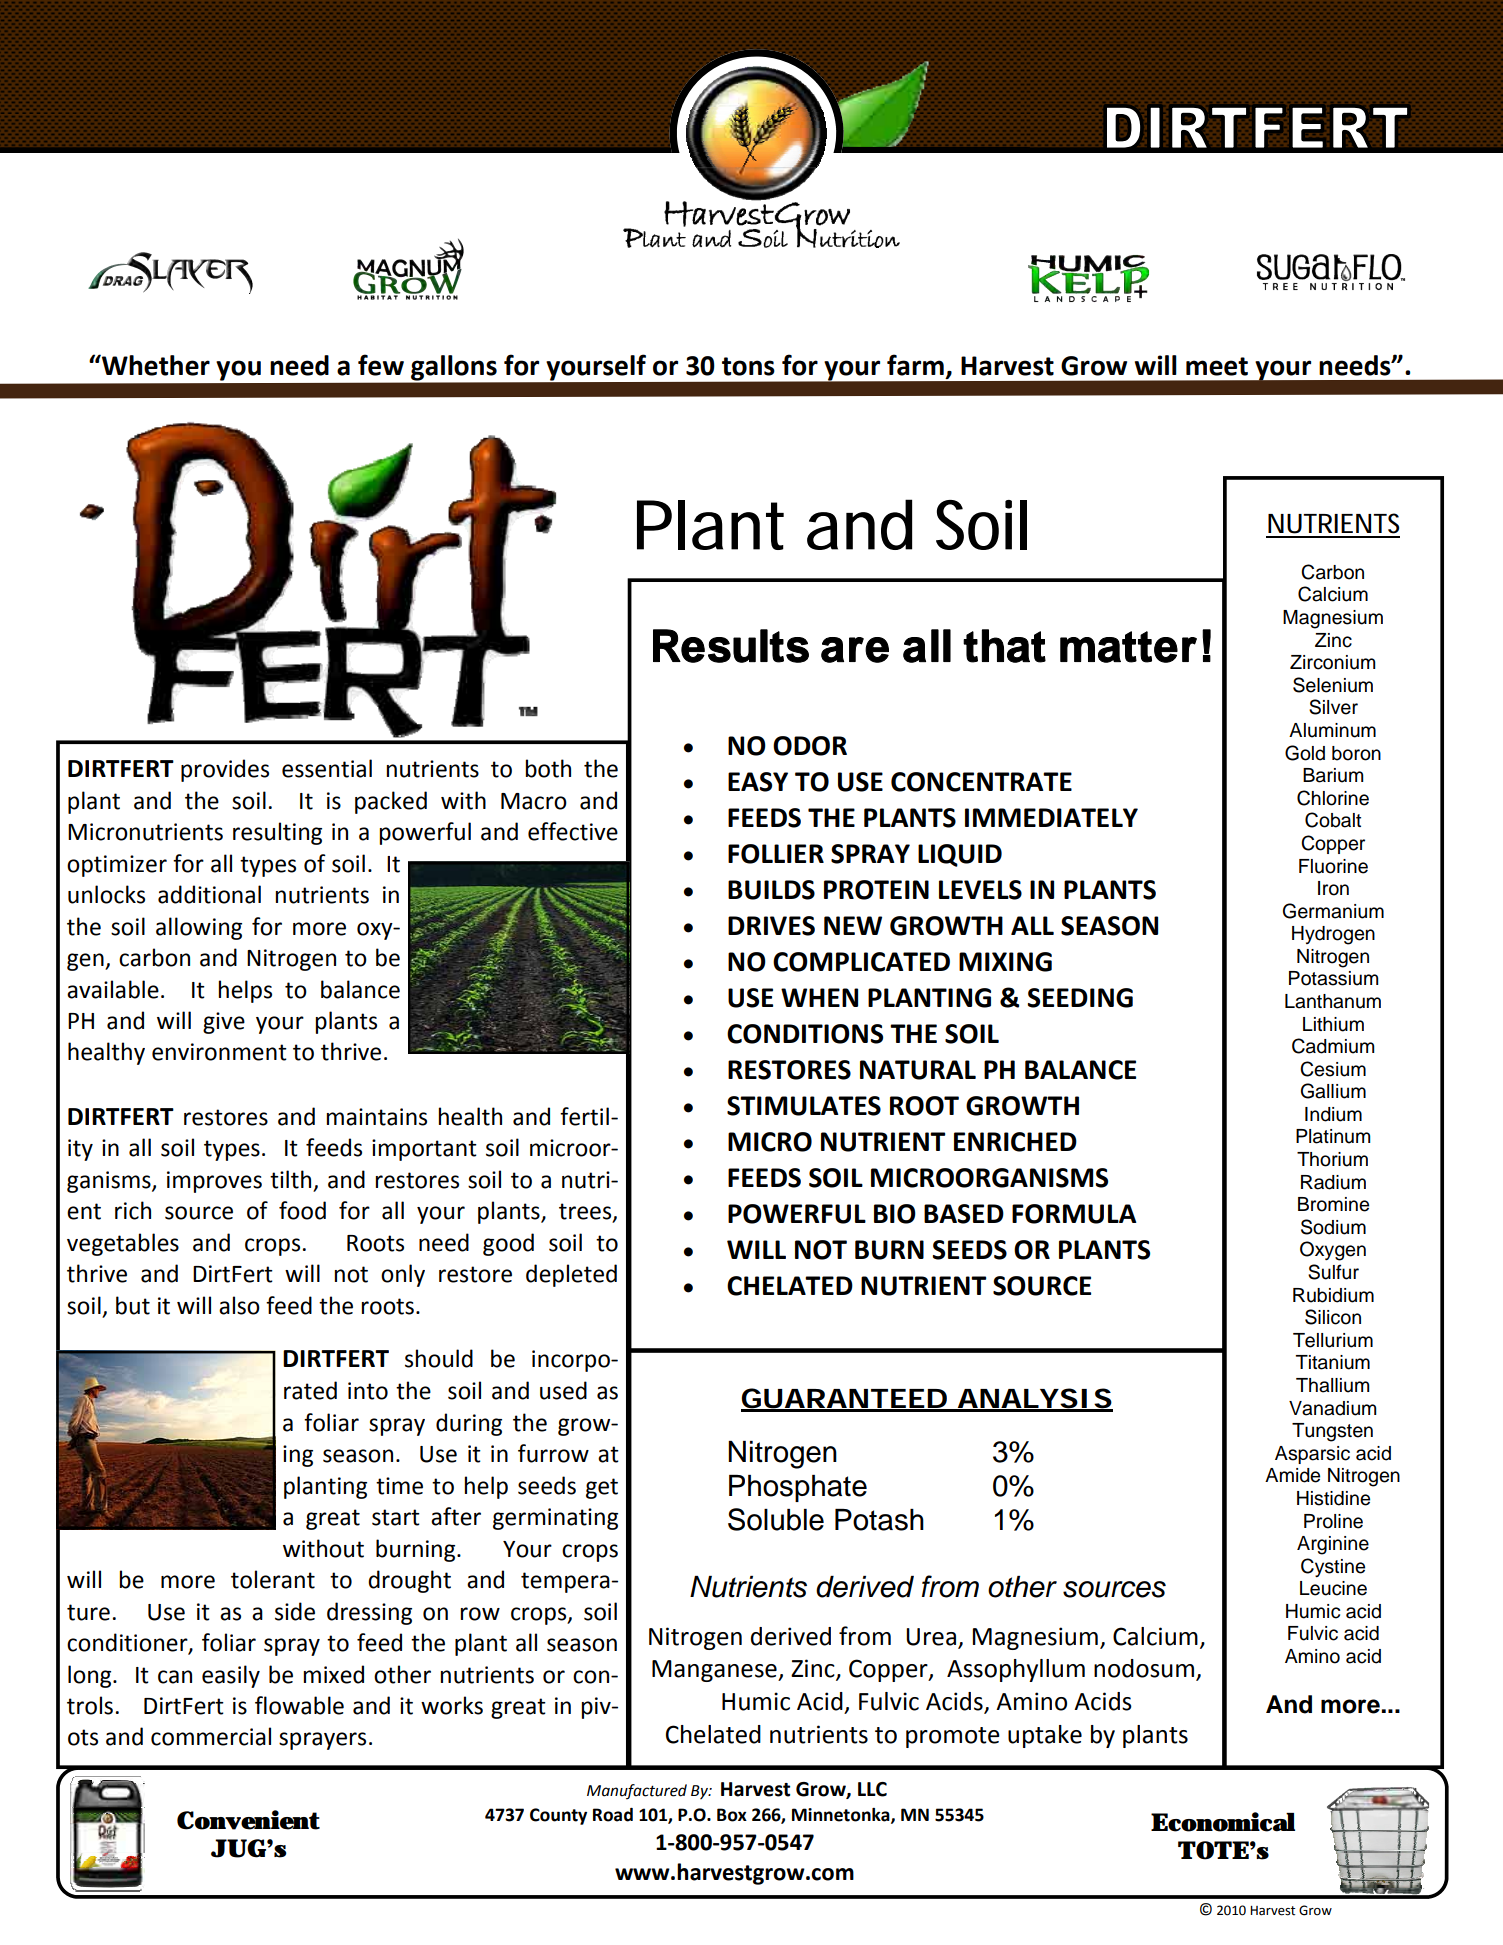 This screenshot has height=1945, width=1503. I want to click on tons, so click(748, 366).
